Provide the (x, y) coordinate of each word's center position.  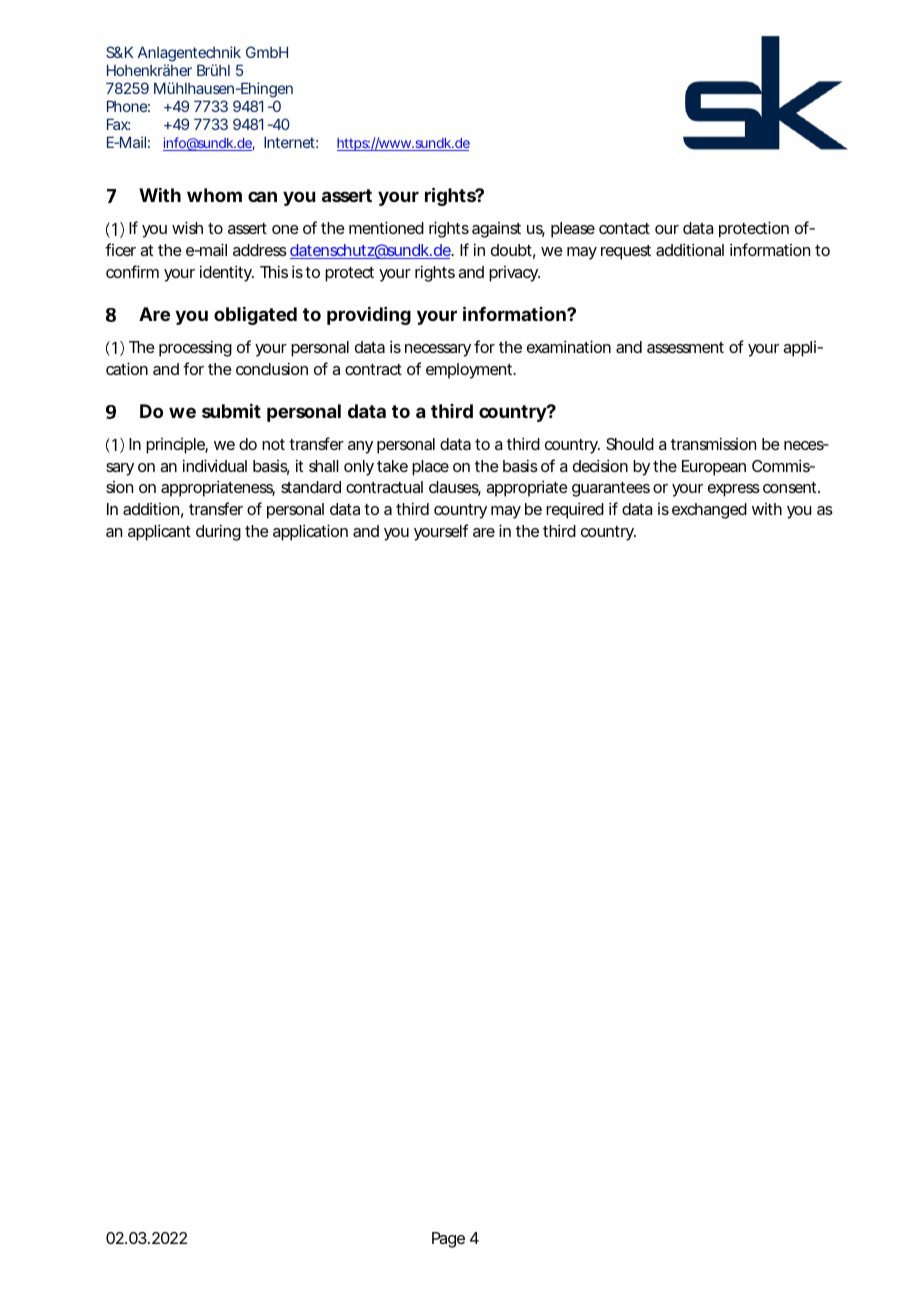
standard (311, 487)
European (714, 468)
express (734, 490)
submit (231, 411)
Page (448, 1240)
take (392, 466)
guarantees (611, 489)
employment (470, 371)
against (496, 230)
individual (215, 465)
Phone (127, 106)
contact (624, 228)
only (359, 468)
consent (791, 487)
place (430, 468)
